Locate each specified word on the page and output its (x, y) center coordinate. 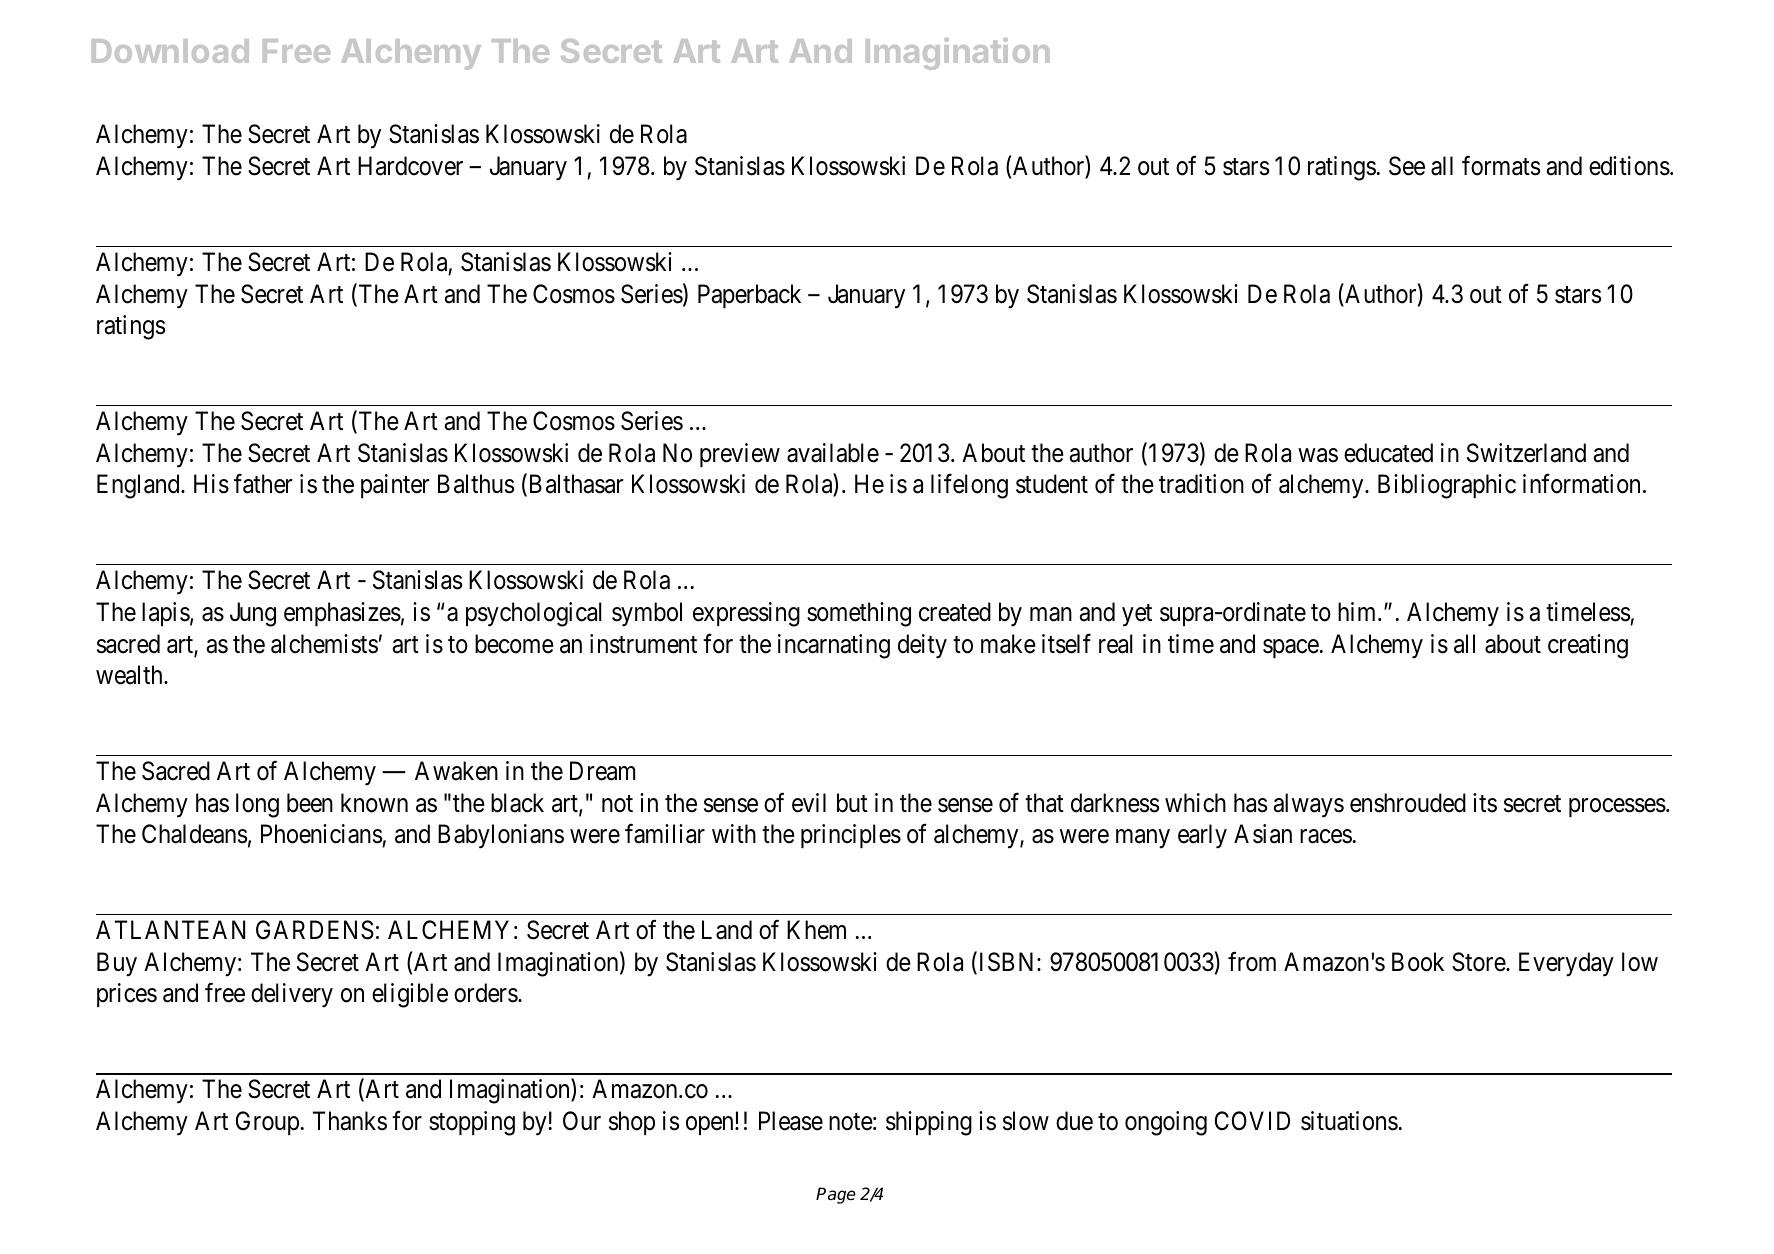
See (1407, 166)
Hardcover (410, 166)
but (852, 803)
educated (1388, 453)
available (833, 453)
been (310, 803)
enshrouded (1408, 803)
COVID (1252, 1121)
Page (836, 1195)
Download (170, 51)
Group (267, 1123)
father (263, 484)
